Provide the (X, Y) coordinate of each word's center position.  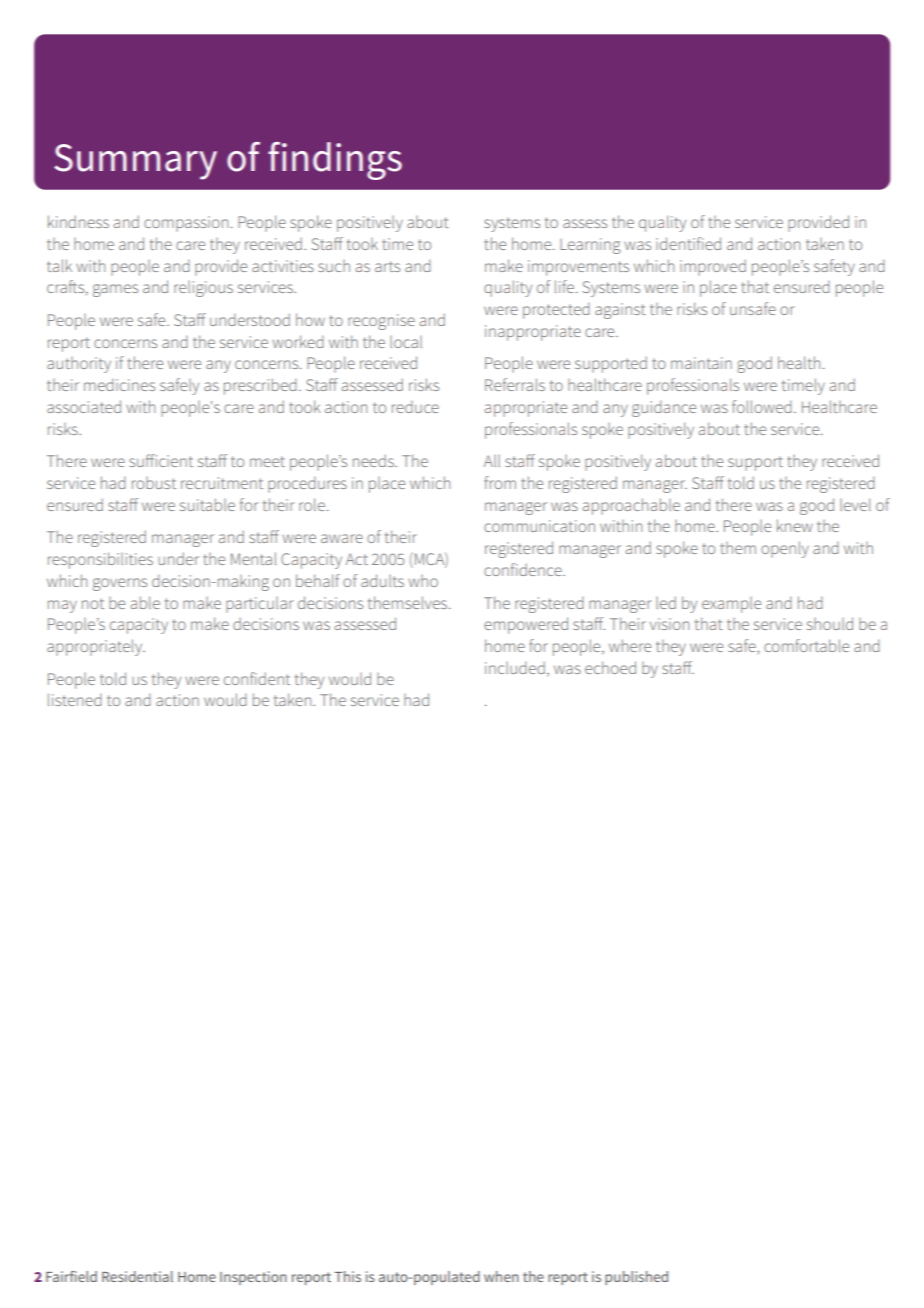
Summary (135, 162)
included (515, 667)
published (636, 1278)
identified (688, 243)
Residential (137, 1276)
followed (762, 406)
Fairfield (71, 1276)
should (830, 623)
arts (387, 266)
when (501, 1276)
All (492, 461)
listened (75, 699)
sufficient (161, 460)
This (347, 1276)
